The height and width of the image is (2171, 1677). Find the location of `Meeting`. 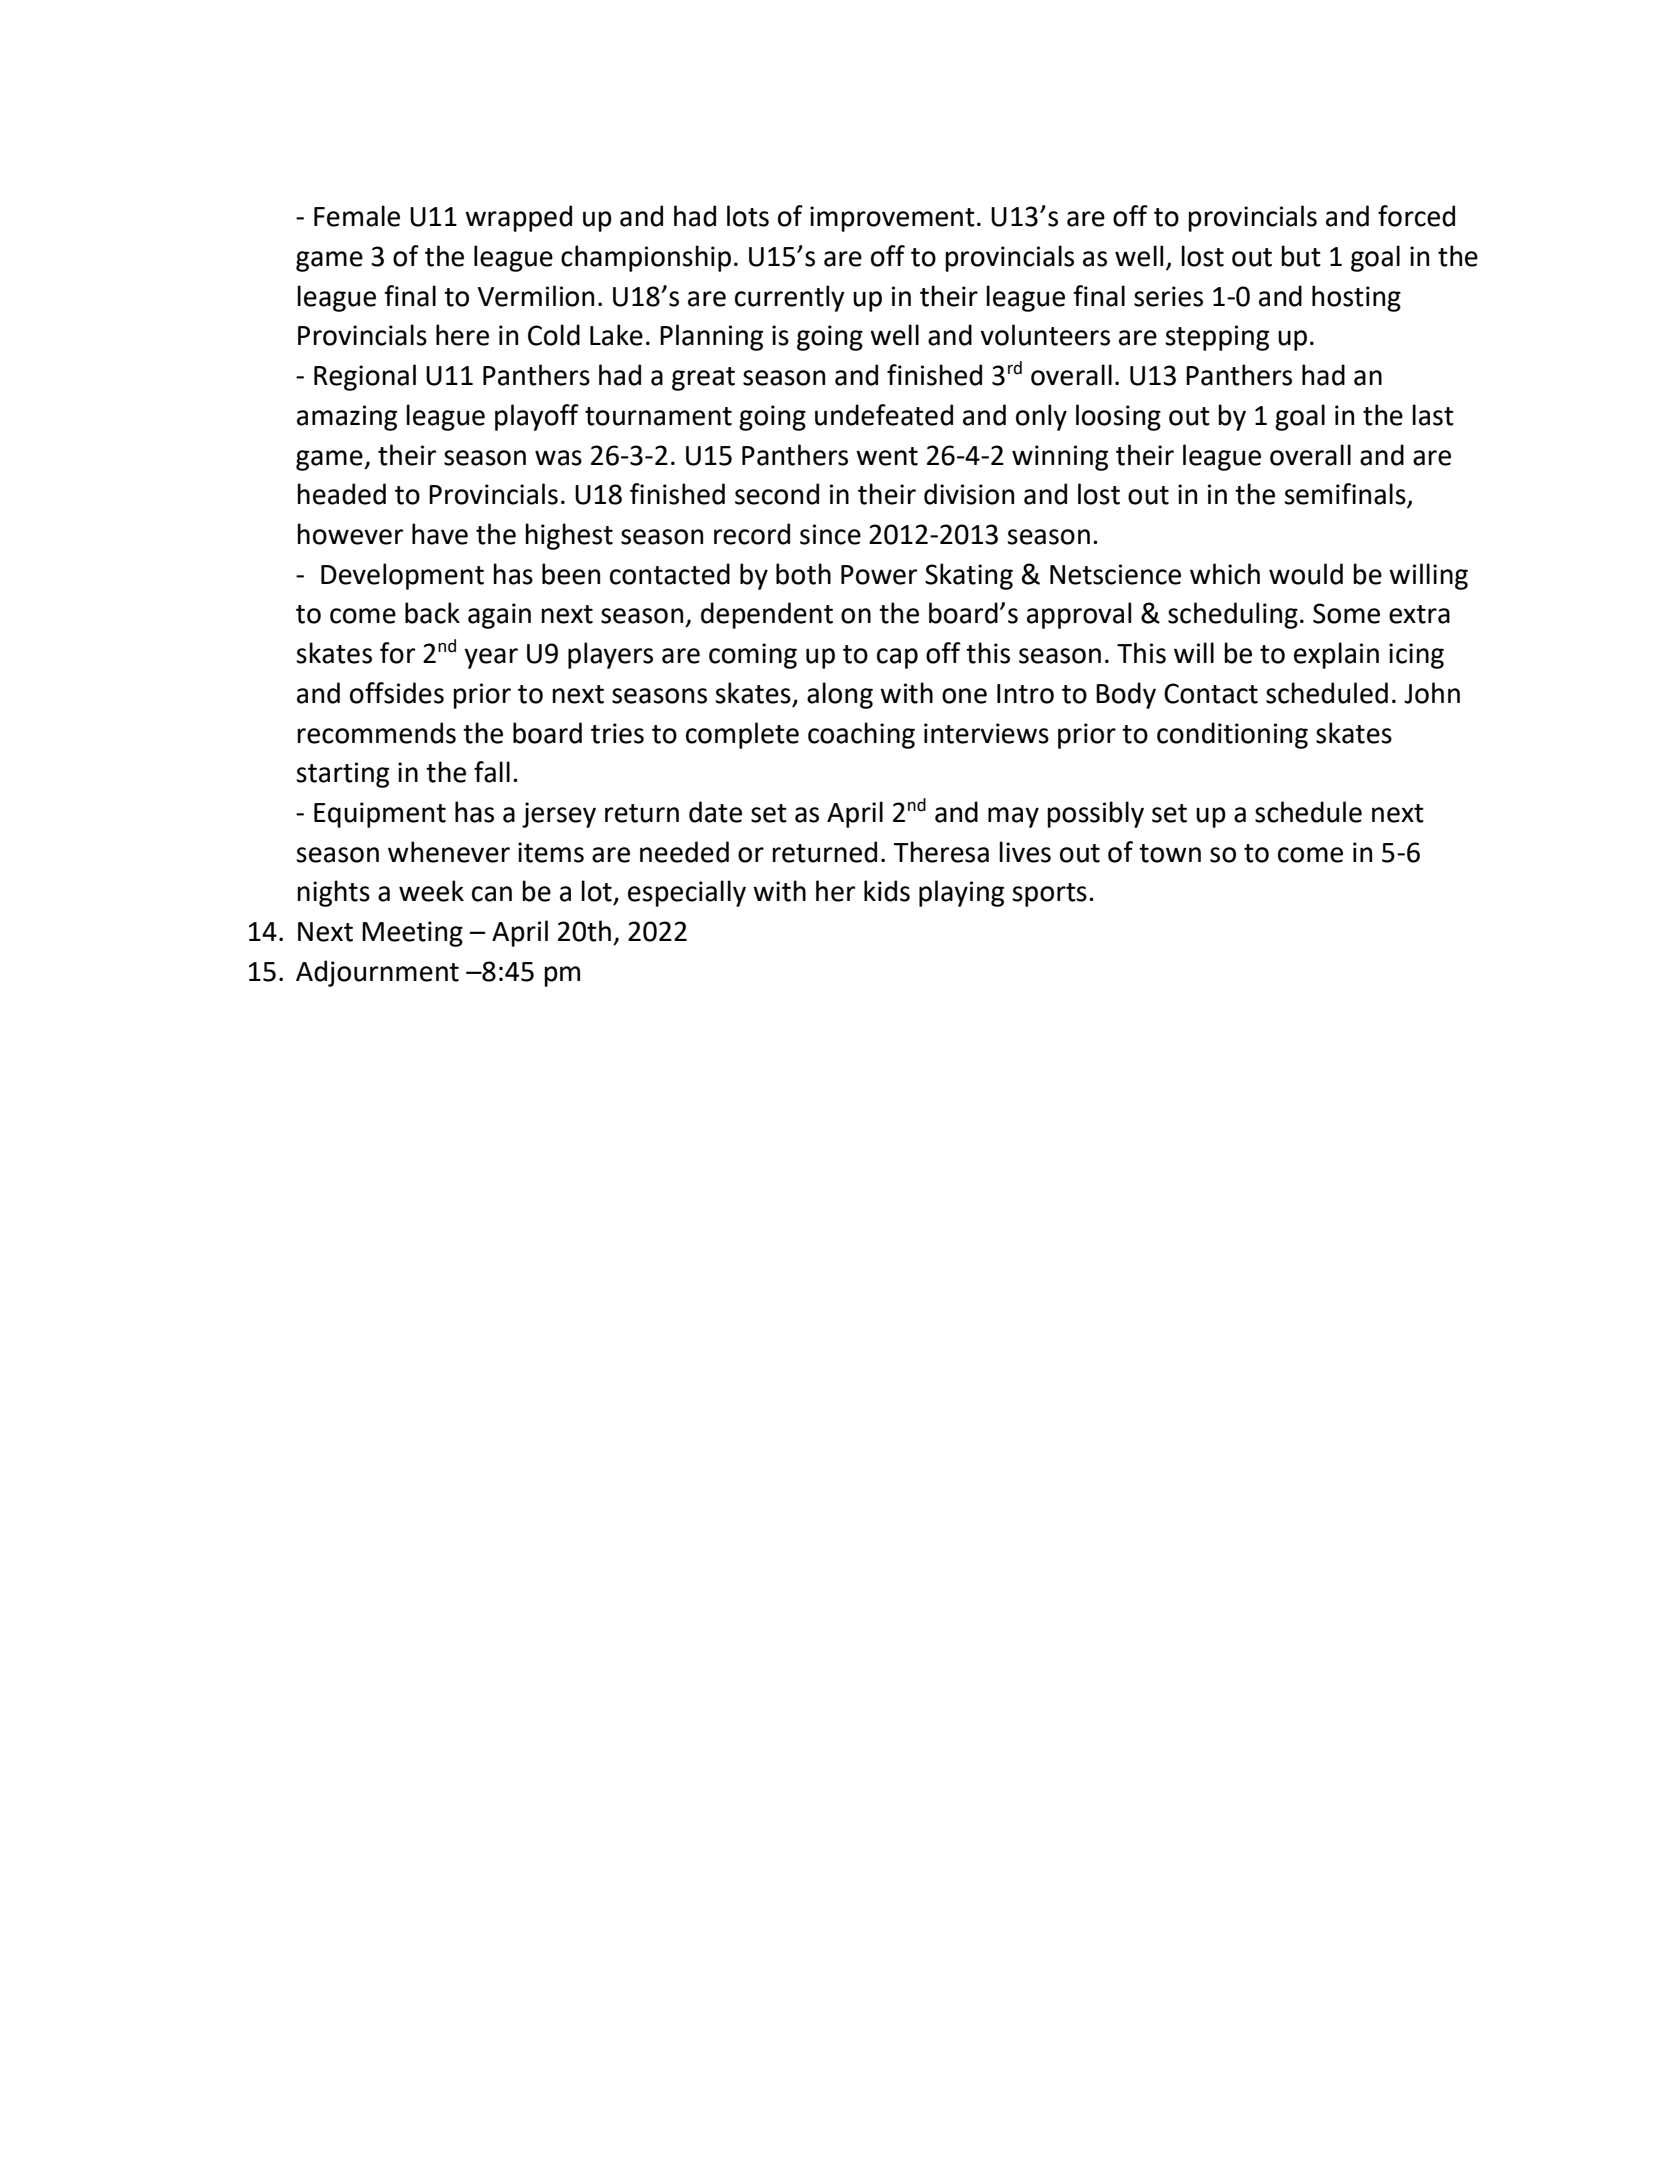

Meeting is located at coordinates (412, 934).
